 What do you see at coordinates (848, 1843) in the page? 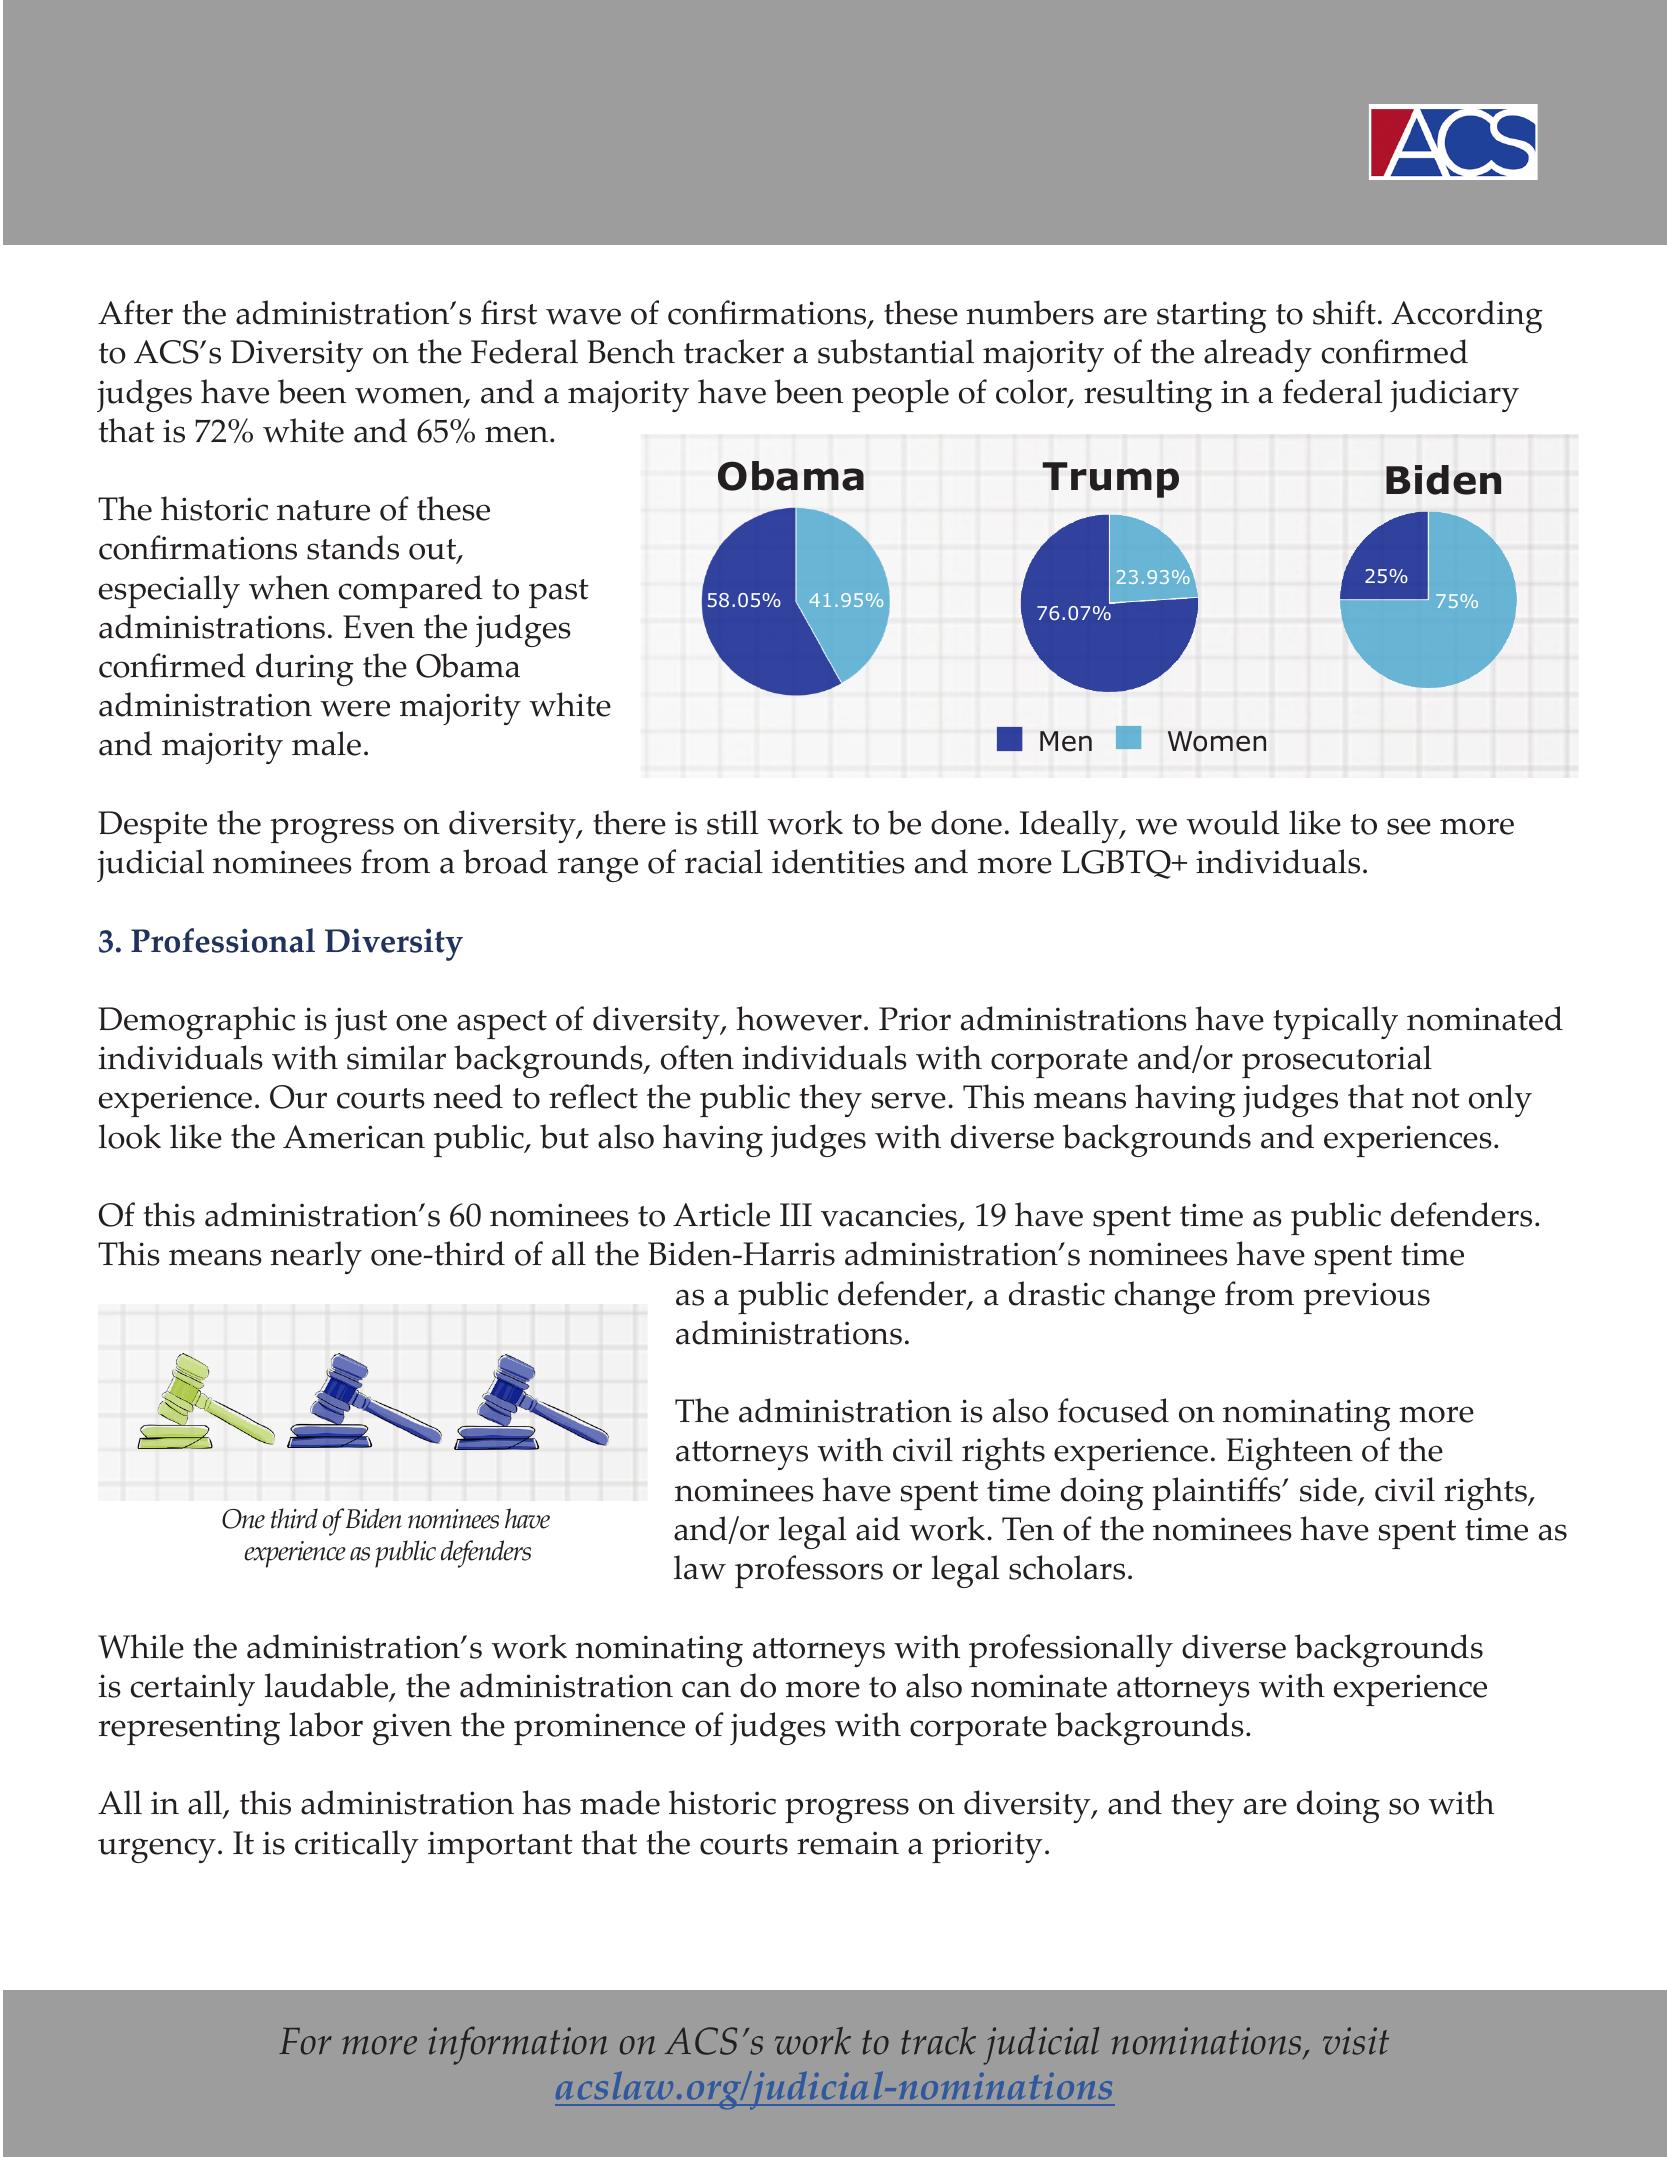
I see `remain` at bounding box center [848, 1843].
